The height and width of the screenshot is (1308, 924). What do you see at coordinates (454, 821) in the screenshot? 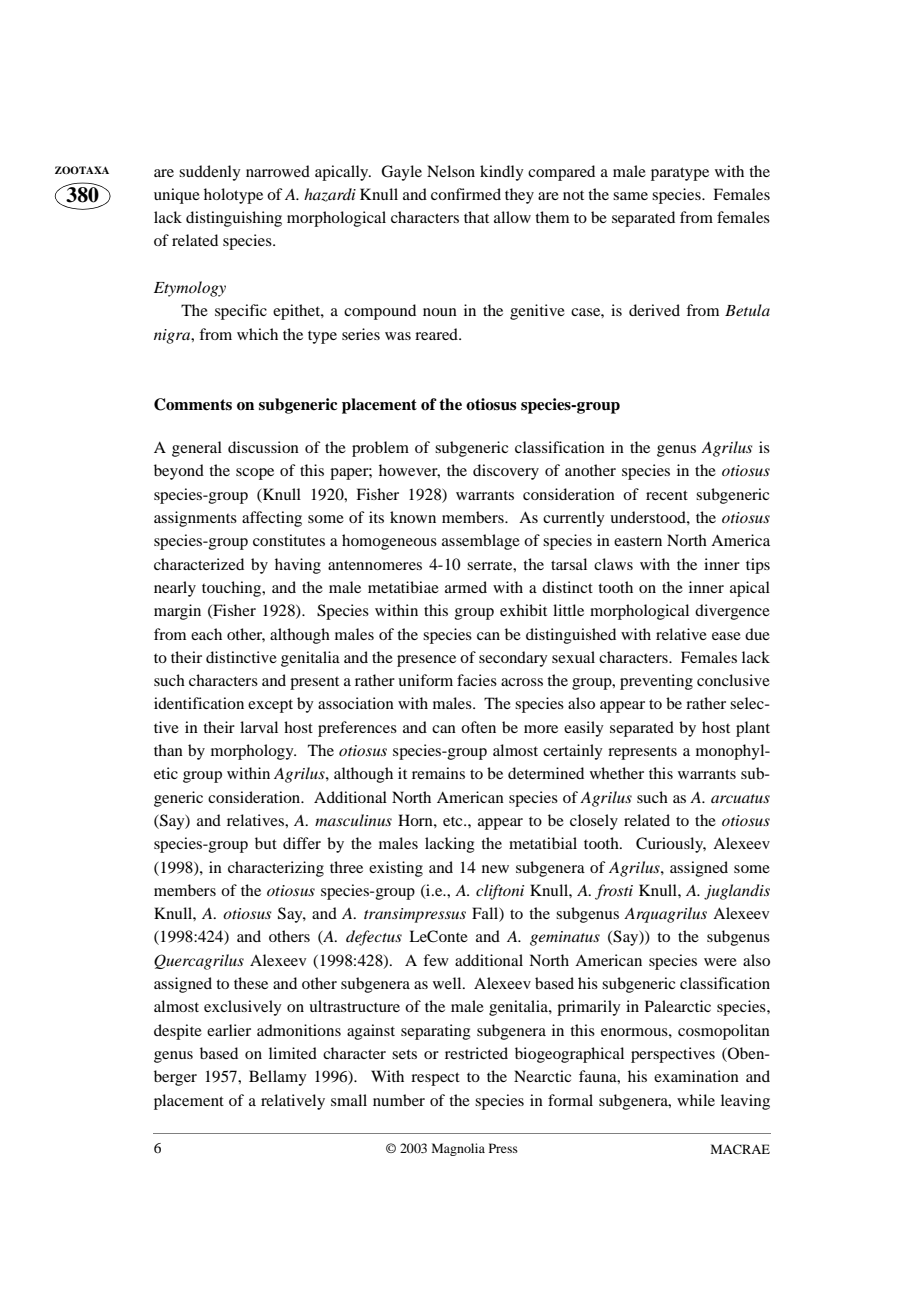
I see `etc` at bounding box center [454, 821].
